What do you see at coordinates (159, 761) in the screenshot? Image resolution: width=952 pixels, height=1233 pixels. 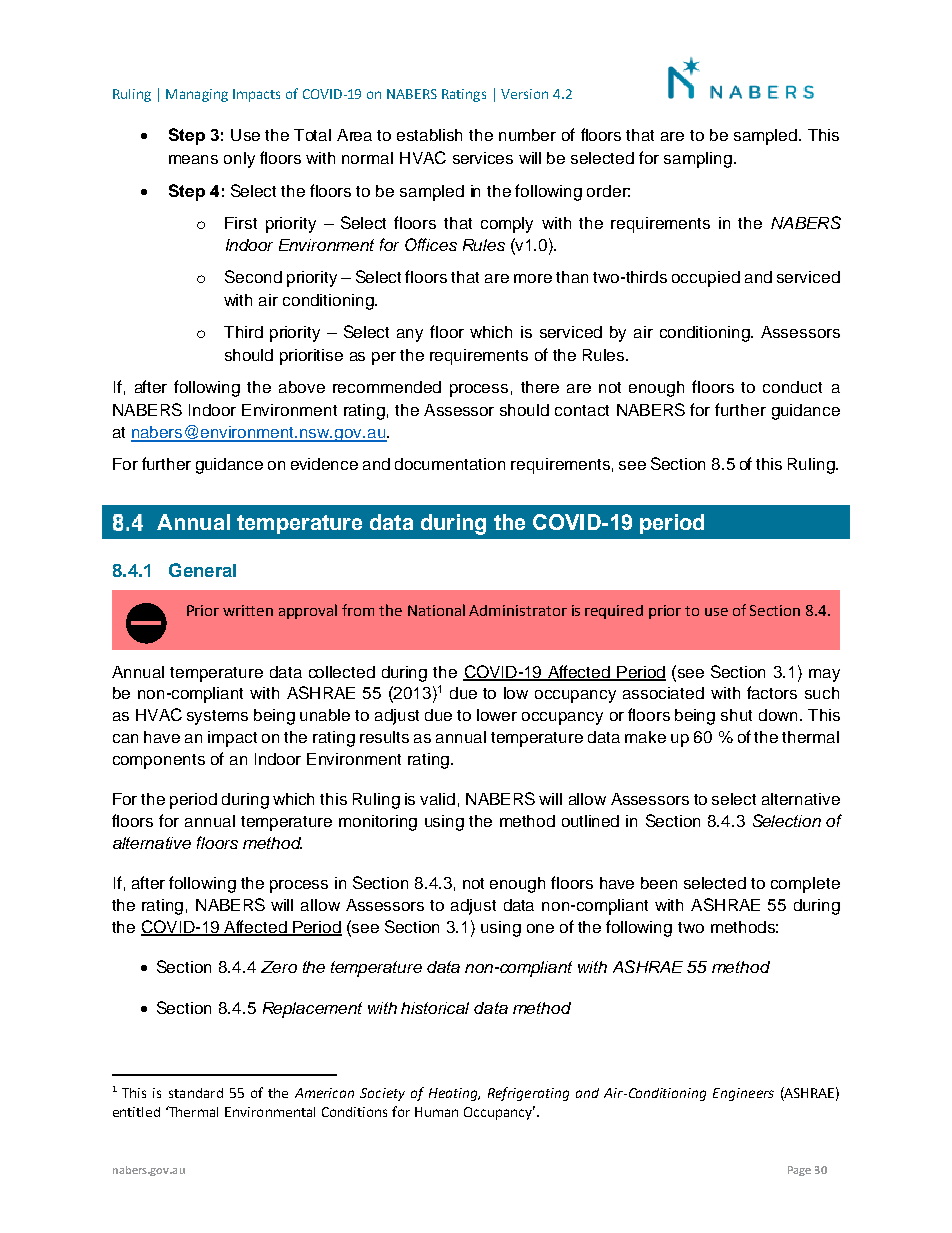 I see `components` at bounding box center [159, 761].
